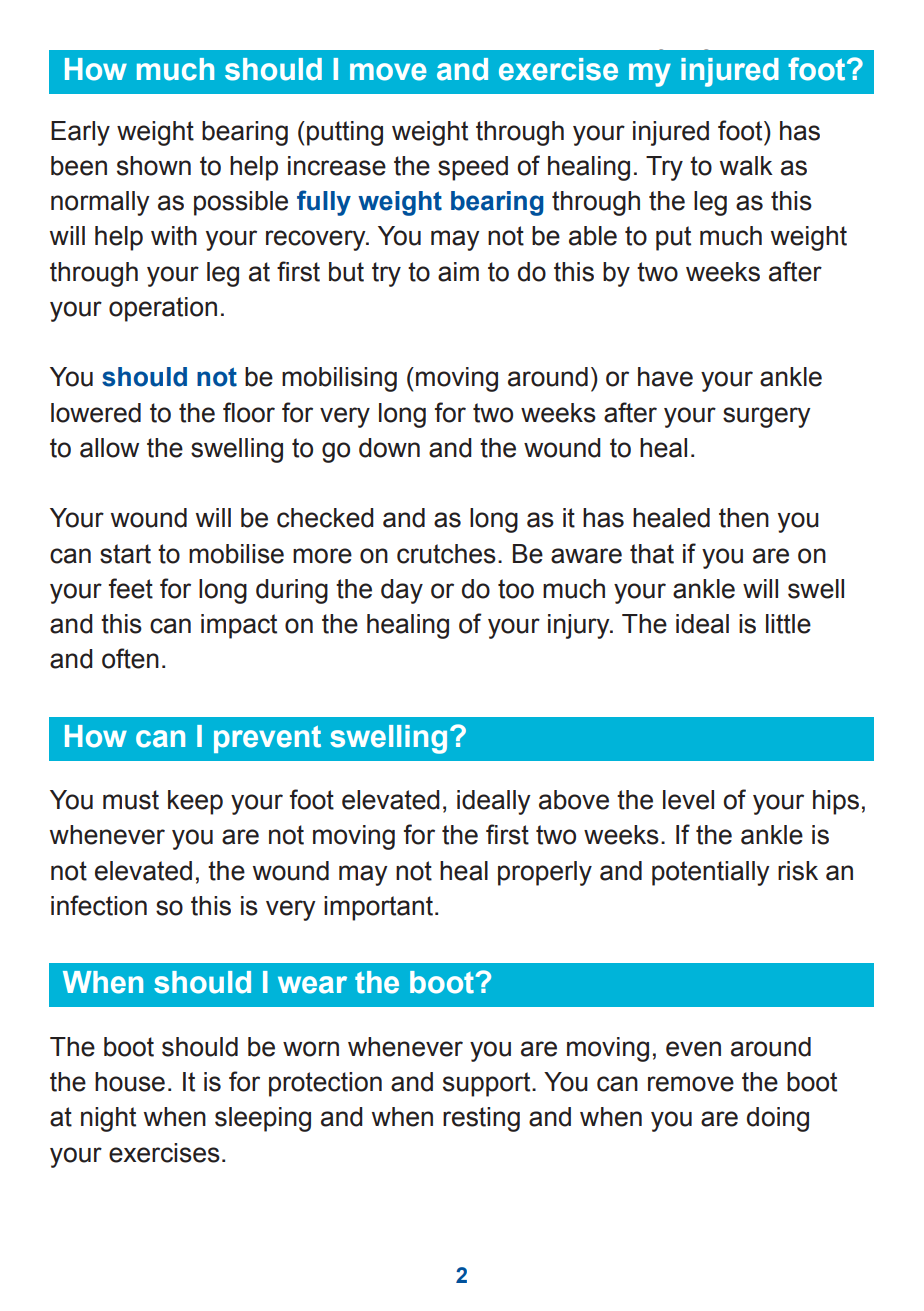  I want to click on house, so click(130, 1082).
